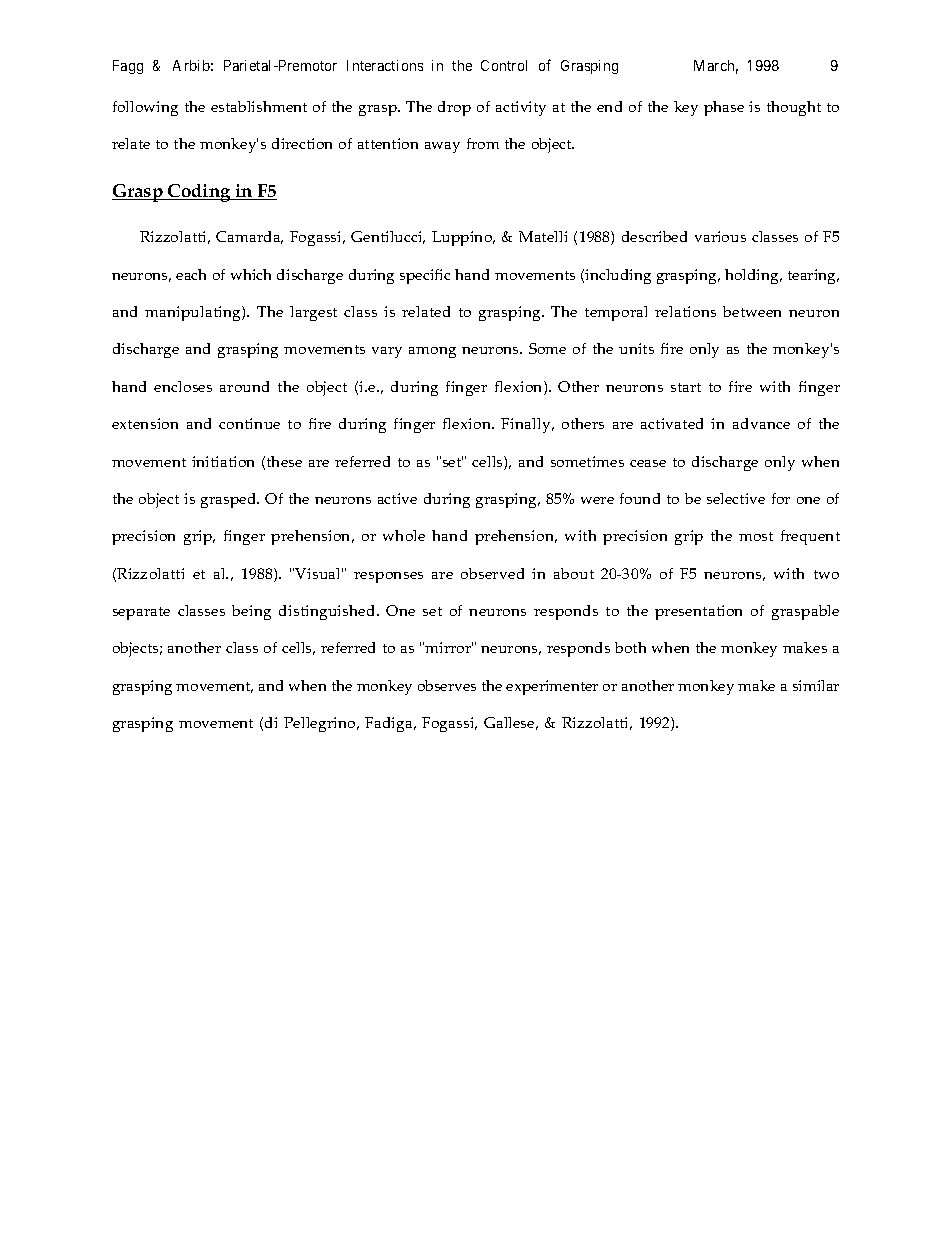 This image has height=1233, width=952. What do you see at coordinates (259, 106) in the image?
I see `establishment` at bounding box center [259, 106].
